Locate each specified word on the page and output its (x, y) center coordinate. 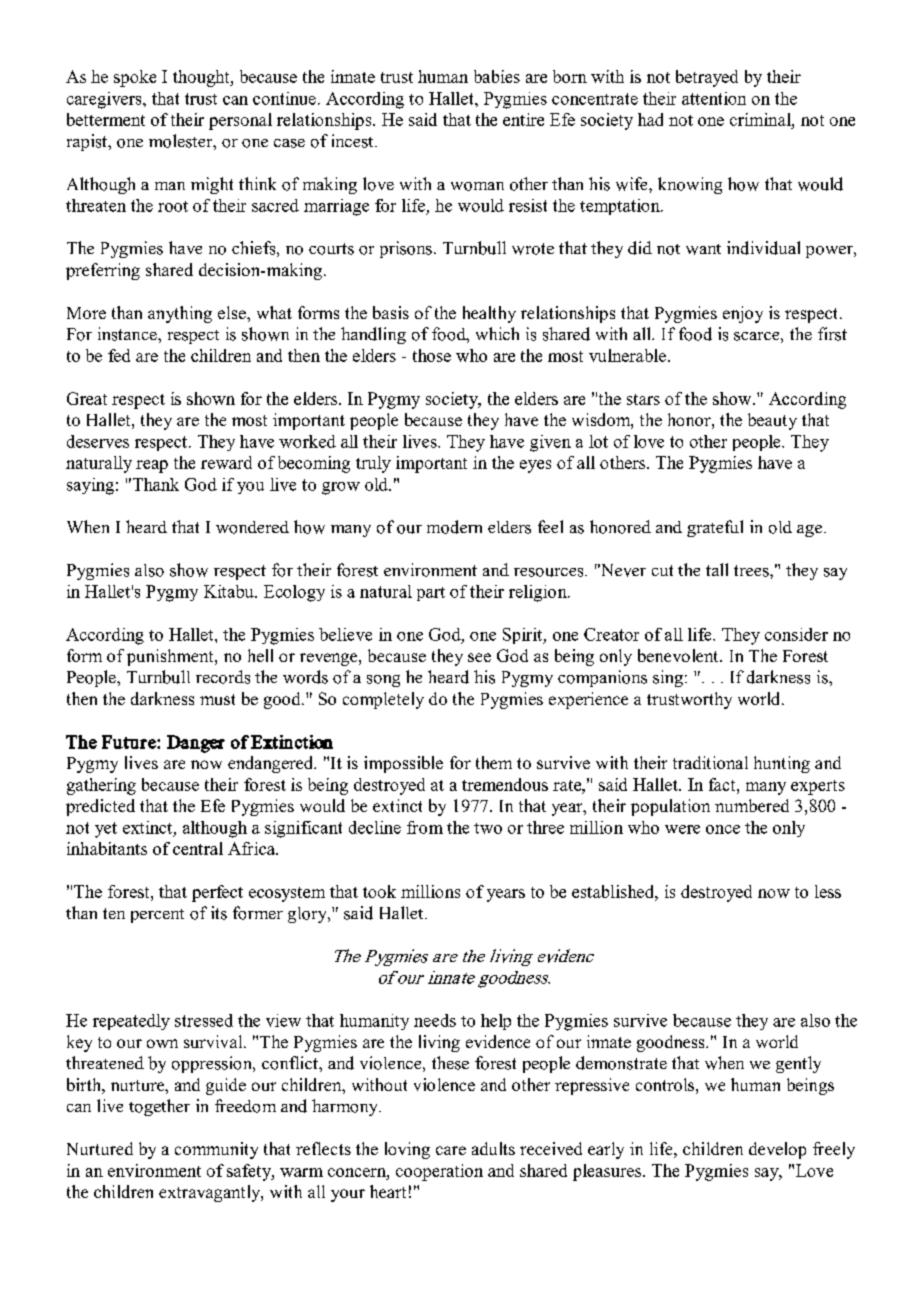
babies (497, 76)
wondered (252, 527)
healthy (489, 314)
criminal (761, 119)
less (828, 891)
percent (157, 916)
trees (752, 571)
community (216, 1150)
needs (435, 1020)
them (494, 762)
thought (202, 78)
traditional (710, 762)
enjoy (743, 314)
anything (180, 314)
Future (130, 742)
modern (454, 527)
